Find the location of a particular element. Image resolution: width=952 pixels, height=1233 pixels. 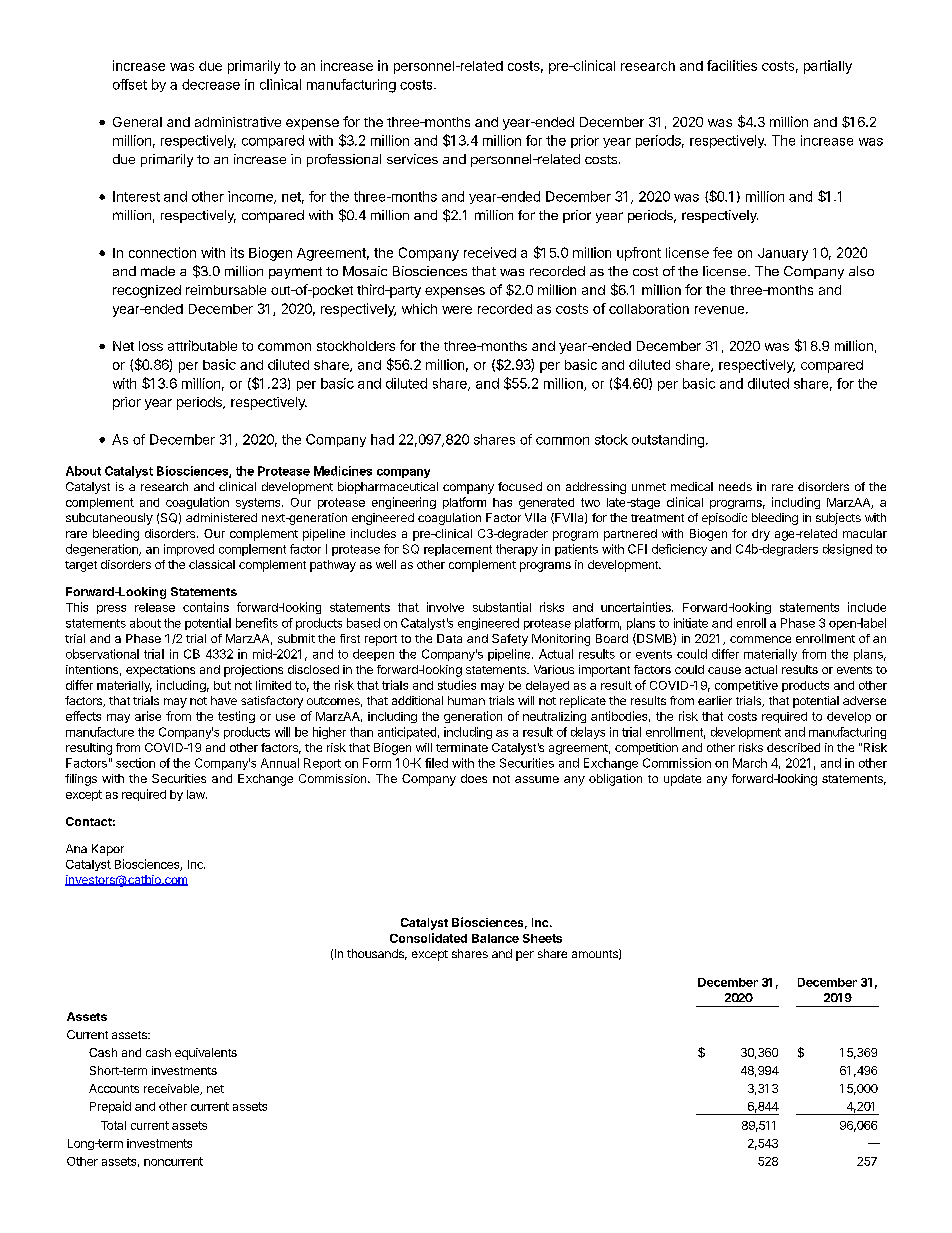

Balance is located at coordinates (495, 938).
